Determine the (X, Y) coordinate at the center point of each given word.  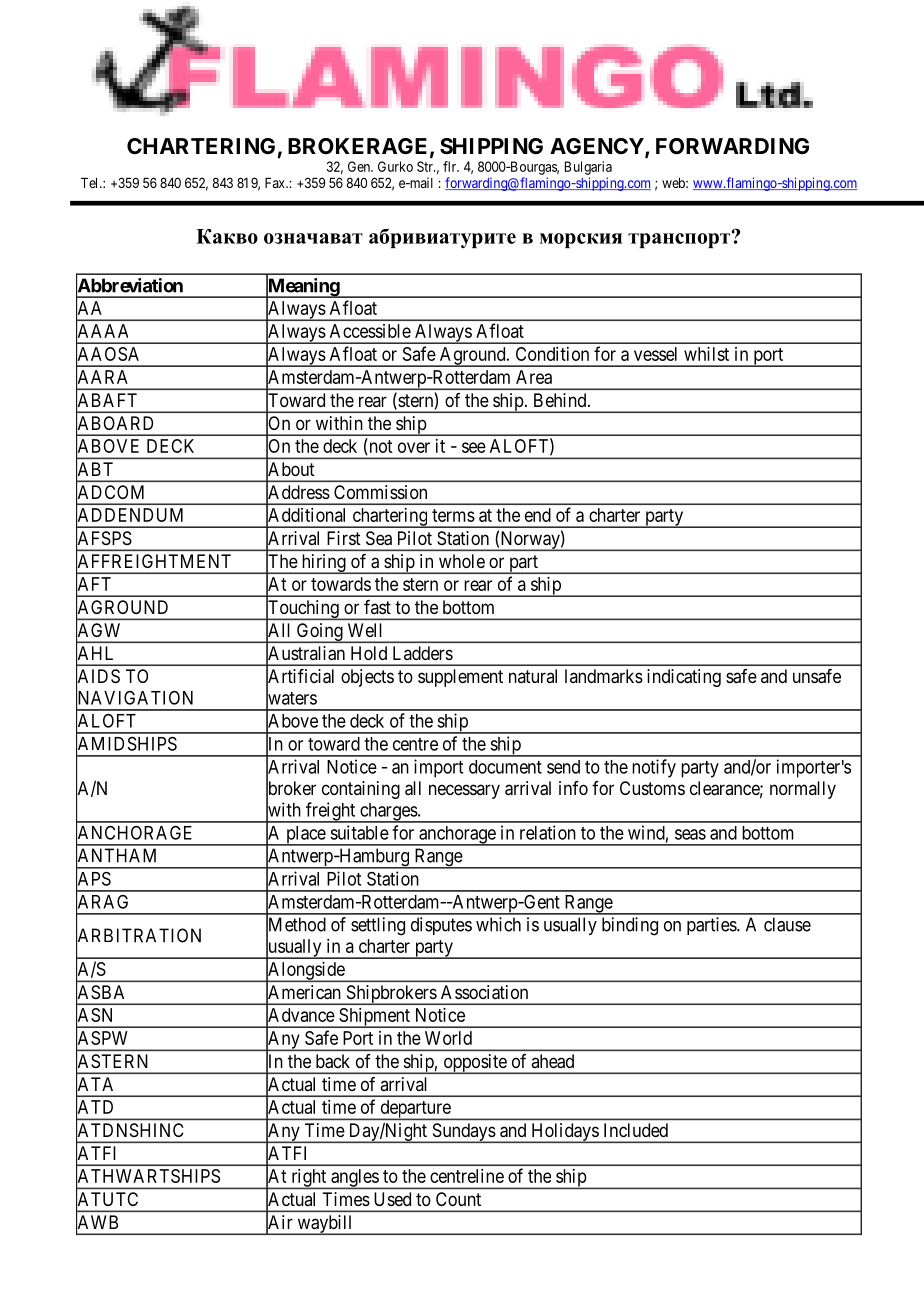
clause (787, 924)
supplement (460, 678)
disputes (441, 926)
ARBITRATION (138, 936)
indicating (684, 678)
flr (451, 166)
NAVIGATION (134, 698)
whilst (706, 354)
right (309, 1179)
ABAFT (106, 400)
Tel (91, 183)
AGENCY (598, 147)
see (474, 447)
